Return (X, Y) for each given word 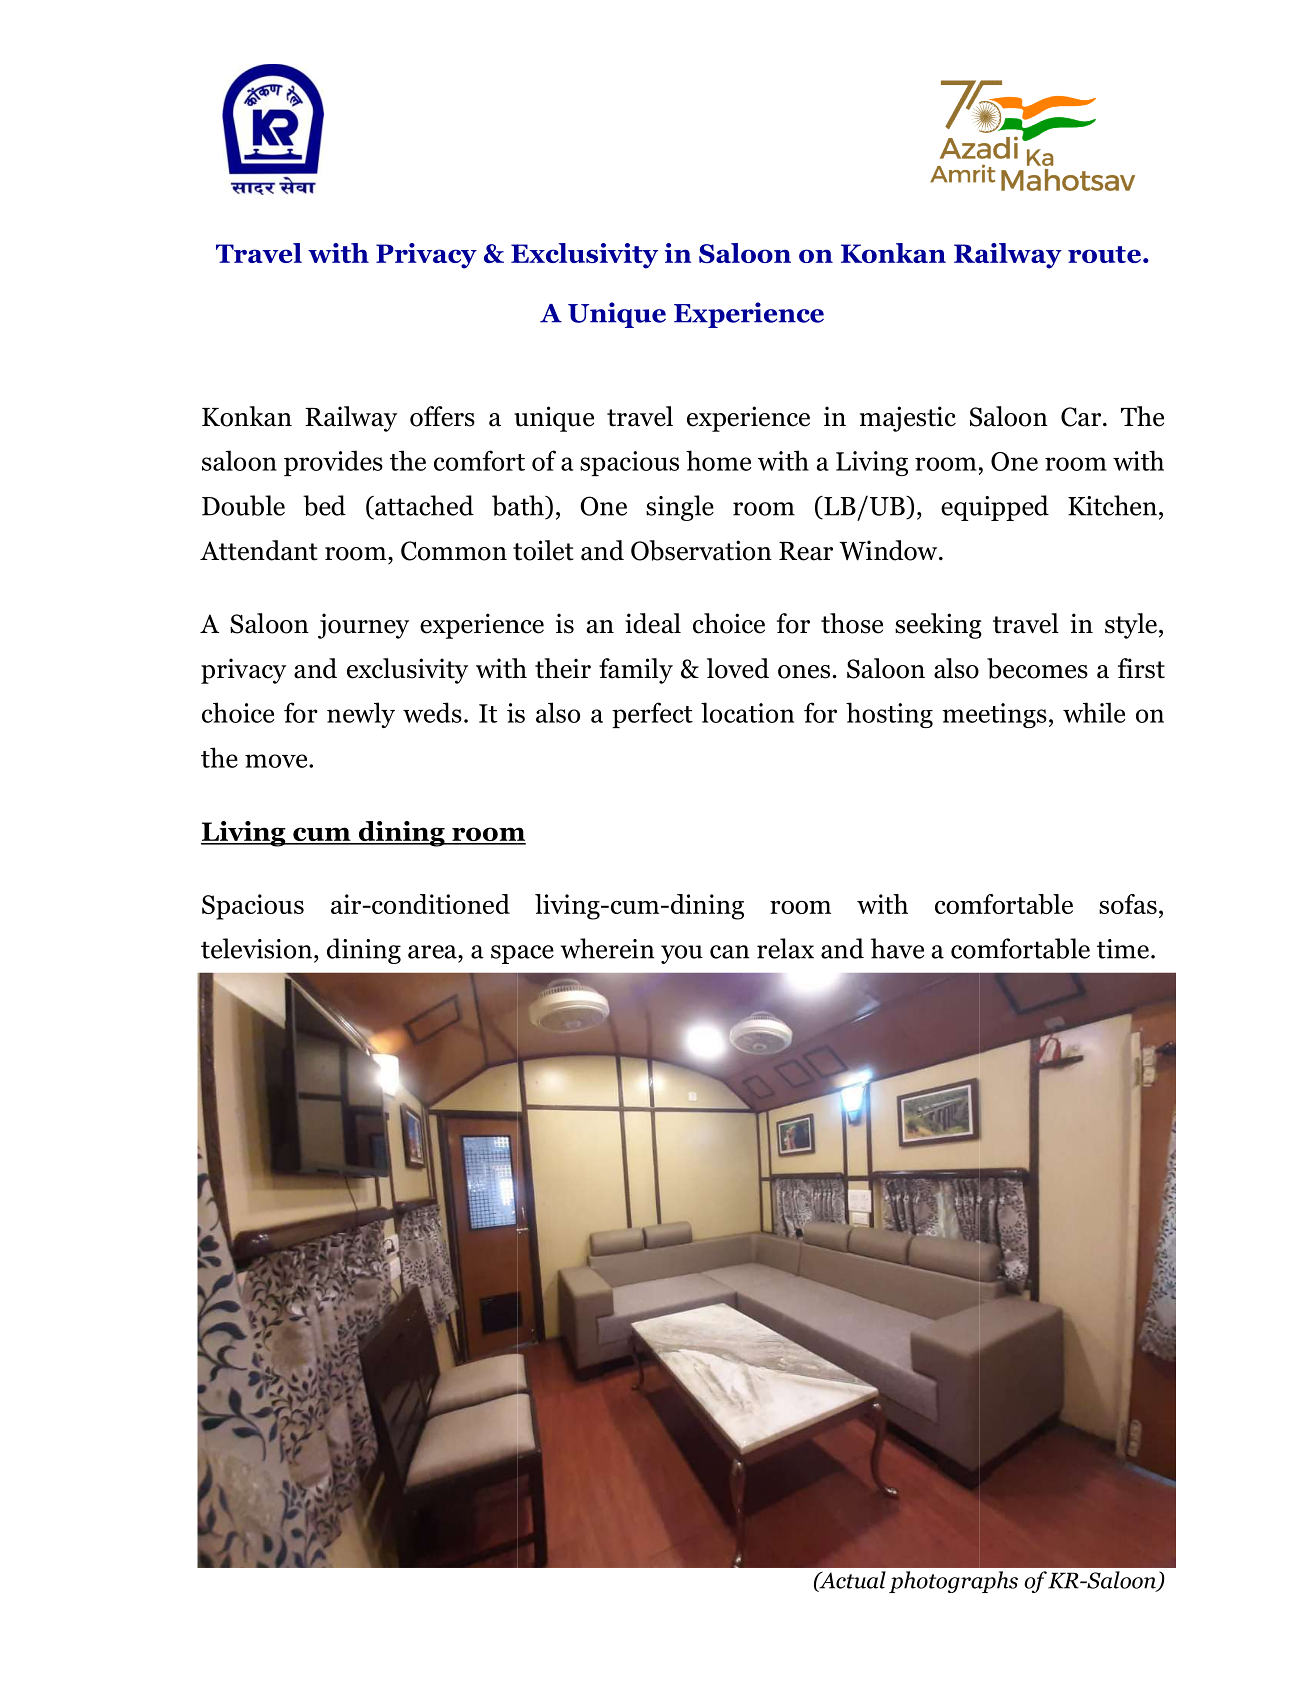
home (718, 460)
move (277, 761)
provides (333, 463)
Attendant (259, 550)
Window (889, 550)
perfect (652, 715)
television (258, 948)
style (1131, 626)
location (747, 712)
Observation (701, 550)
